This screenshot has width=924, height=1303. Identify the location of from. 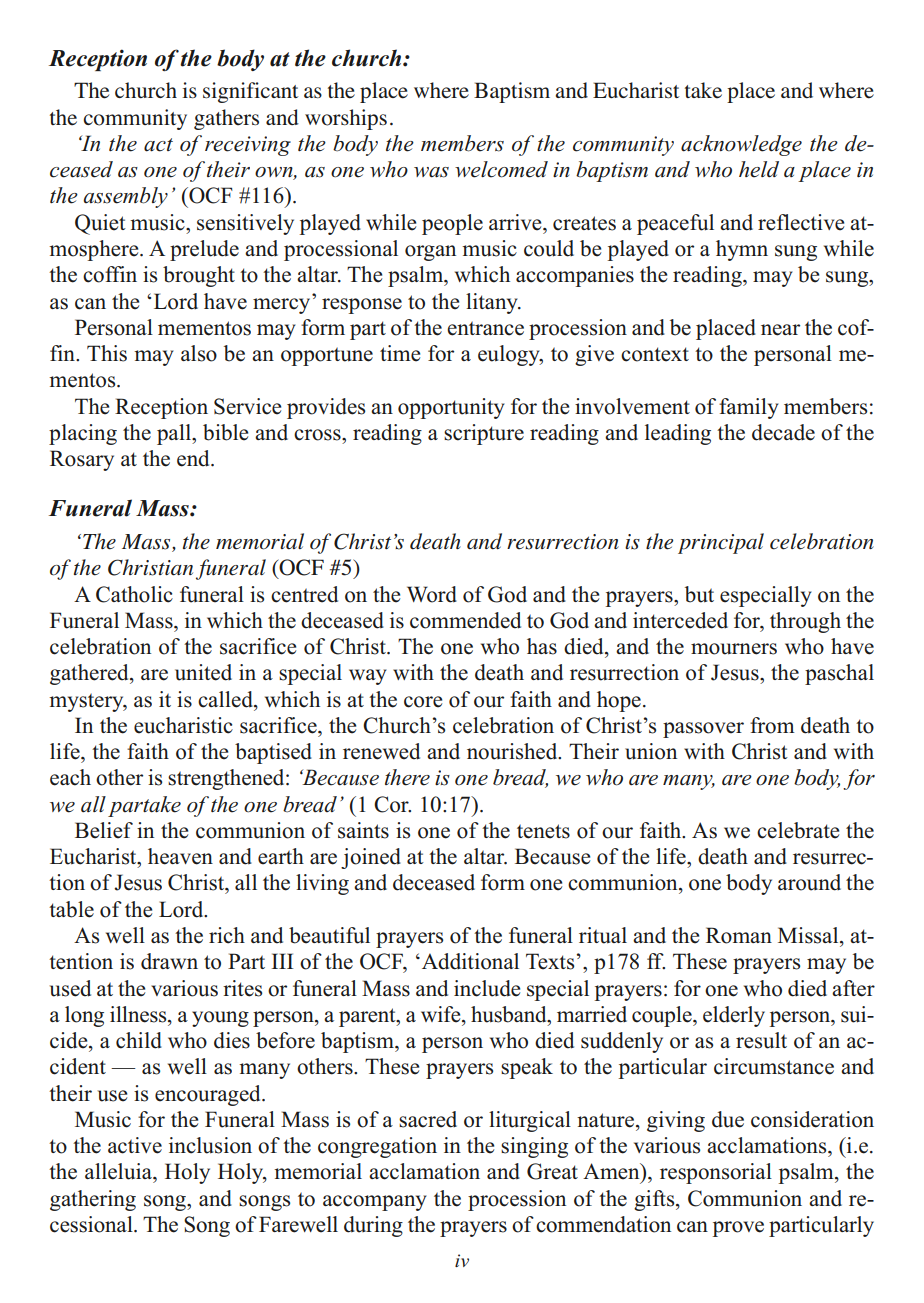
(772, 725).
